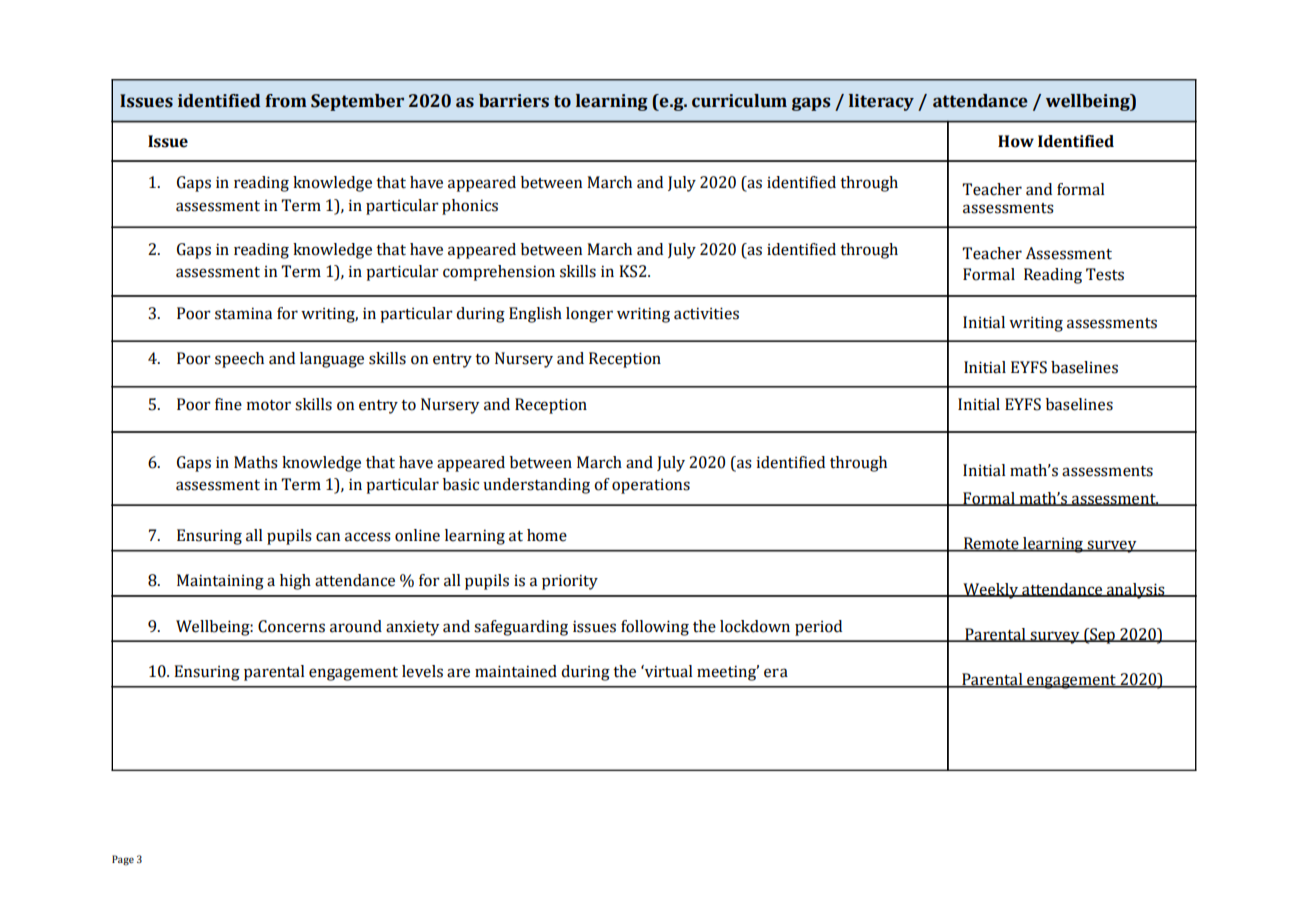  What do you see at coordinates (328, 537) in the screenshot?
I see `can` at bounding box center [328, 537].
